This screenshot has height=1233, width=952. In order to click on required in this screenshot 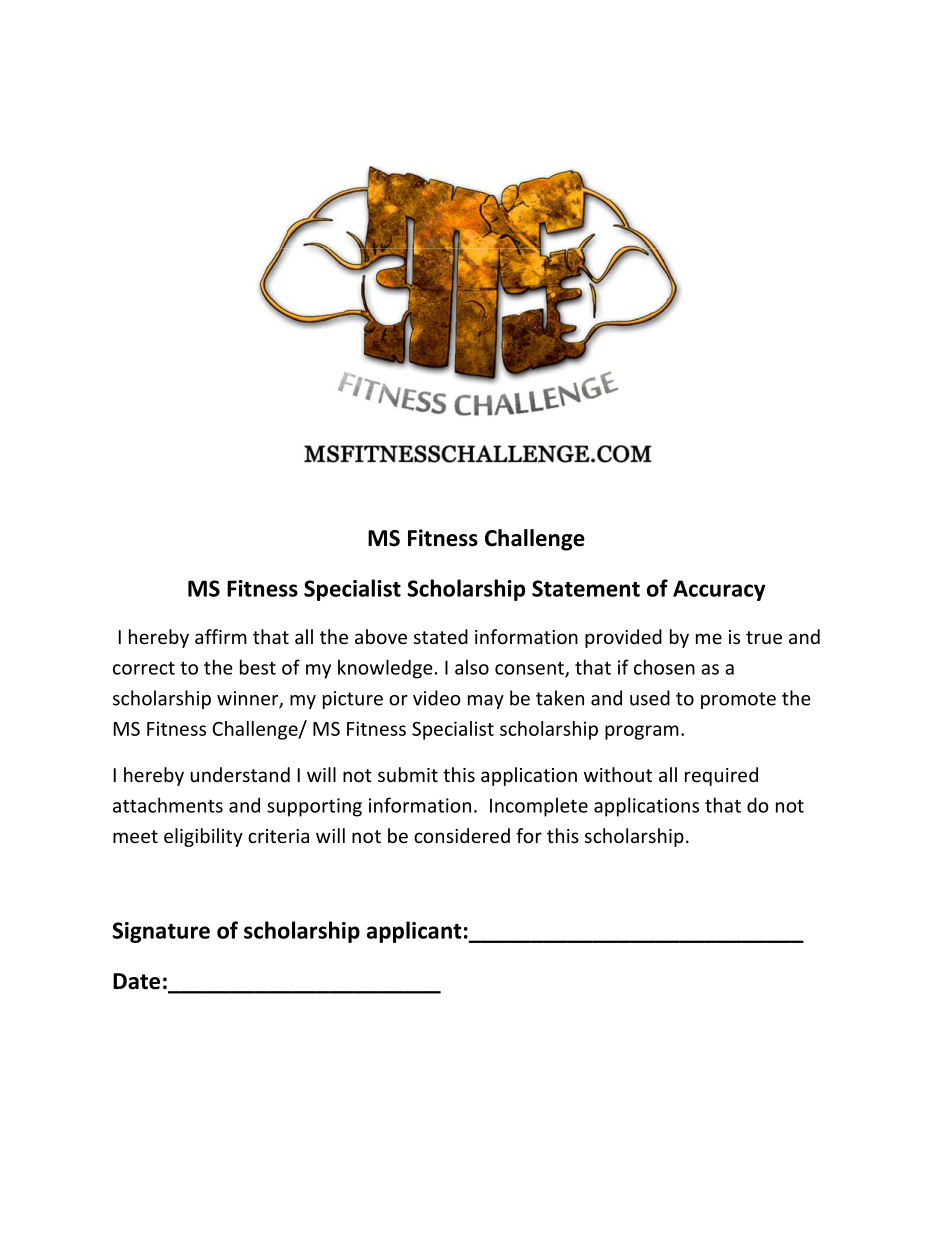, I will do `click(721, 776)`.
